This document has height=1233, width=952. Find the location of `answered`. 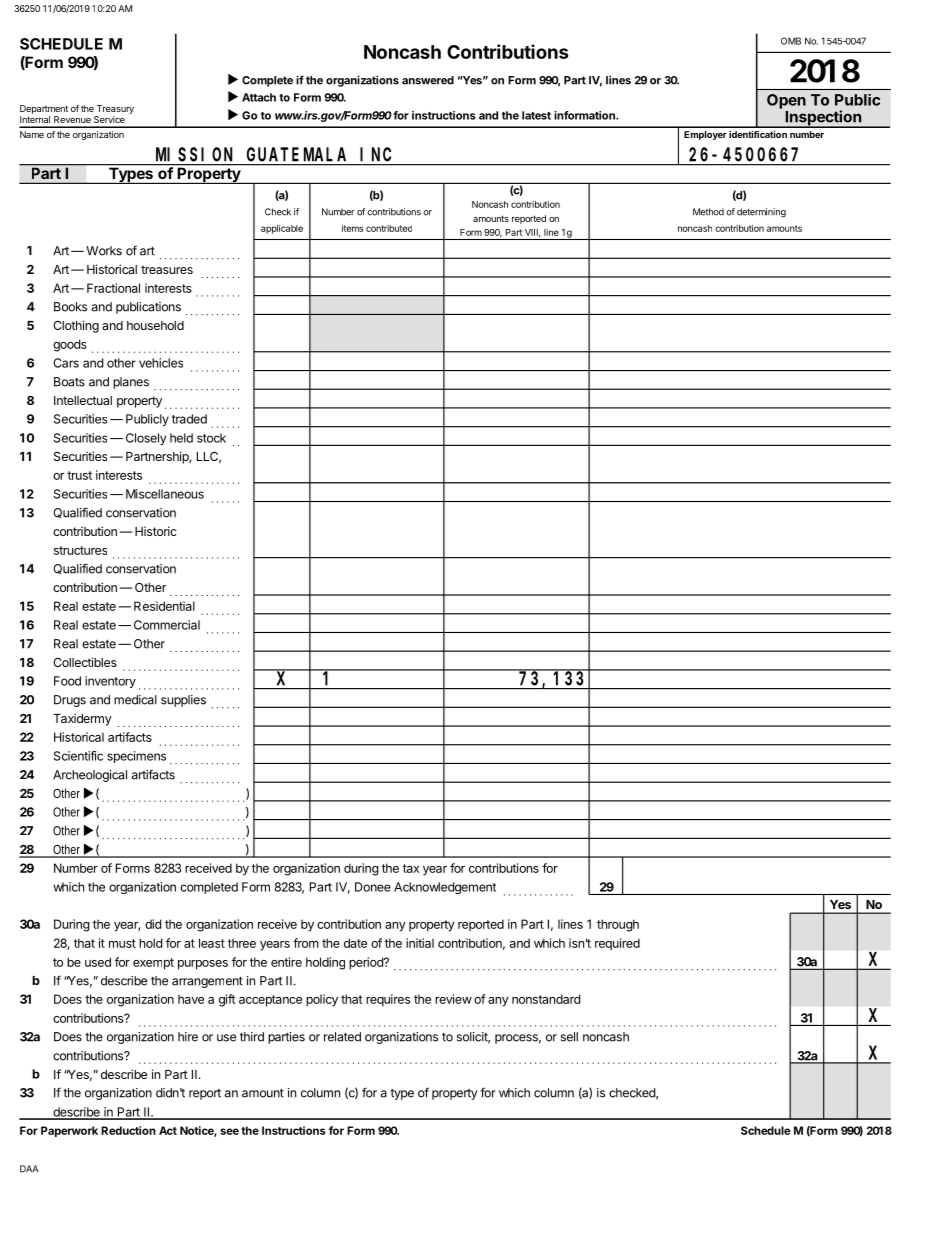

answered is located at coordinates (428, 80).
